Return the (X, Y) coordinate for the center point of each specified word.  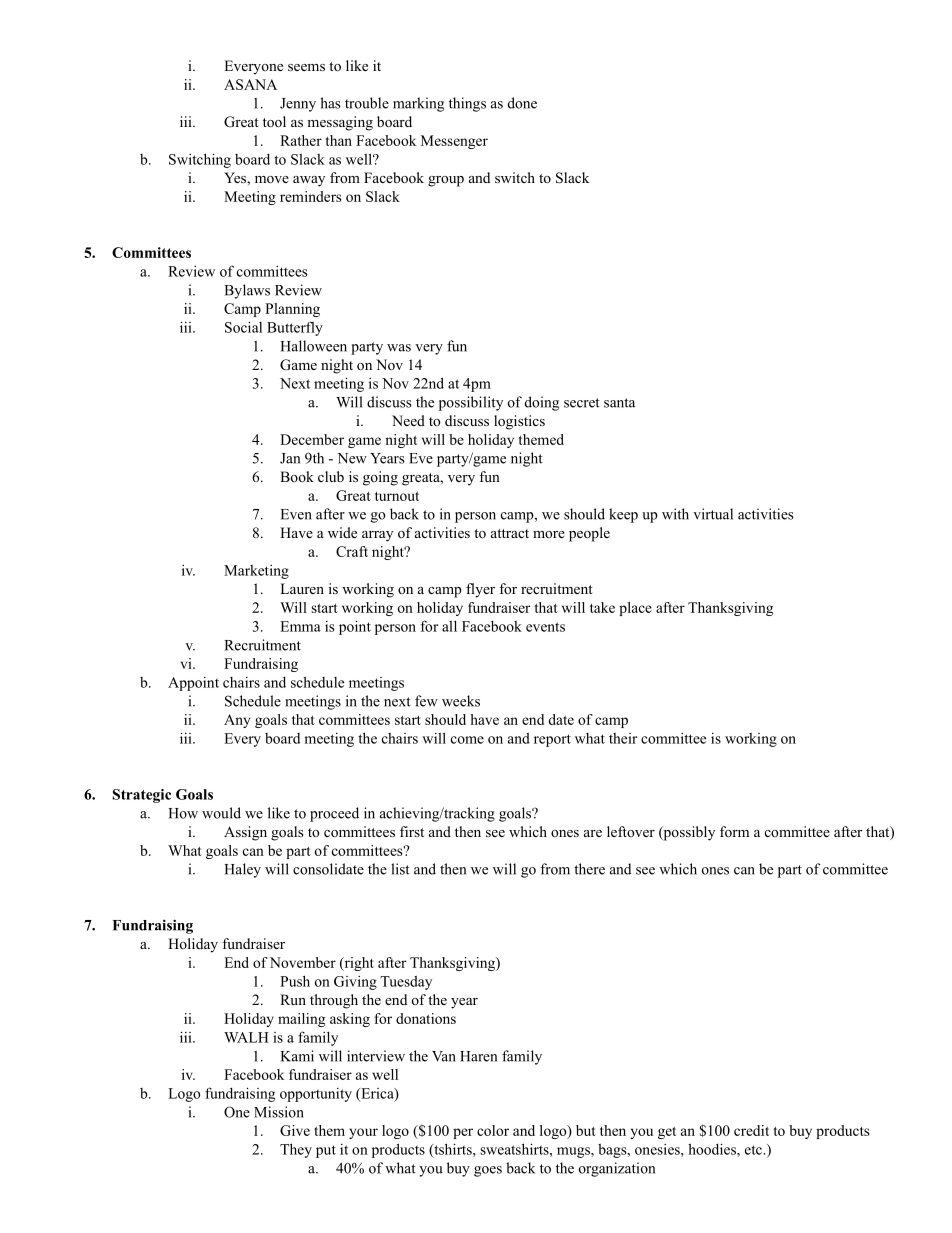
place (635, 609)
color (493, 1130)
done (522, 103)
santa (619, 403)
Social (243, 327)
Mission (279, 1112)
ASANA (250, 84)
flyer (480, 590)
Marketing (256, 572)
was (399, 348)
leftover (631, 831)
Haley (243, 870)
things (467, 104)
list (400, 869)
